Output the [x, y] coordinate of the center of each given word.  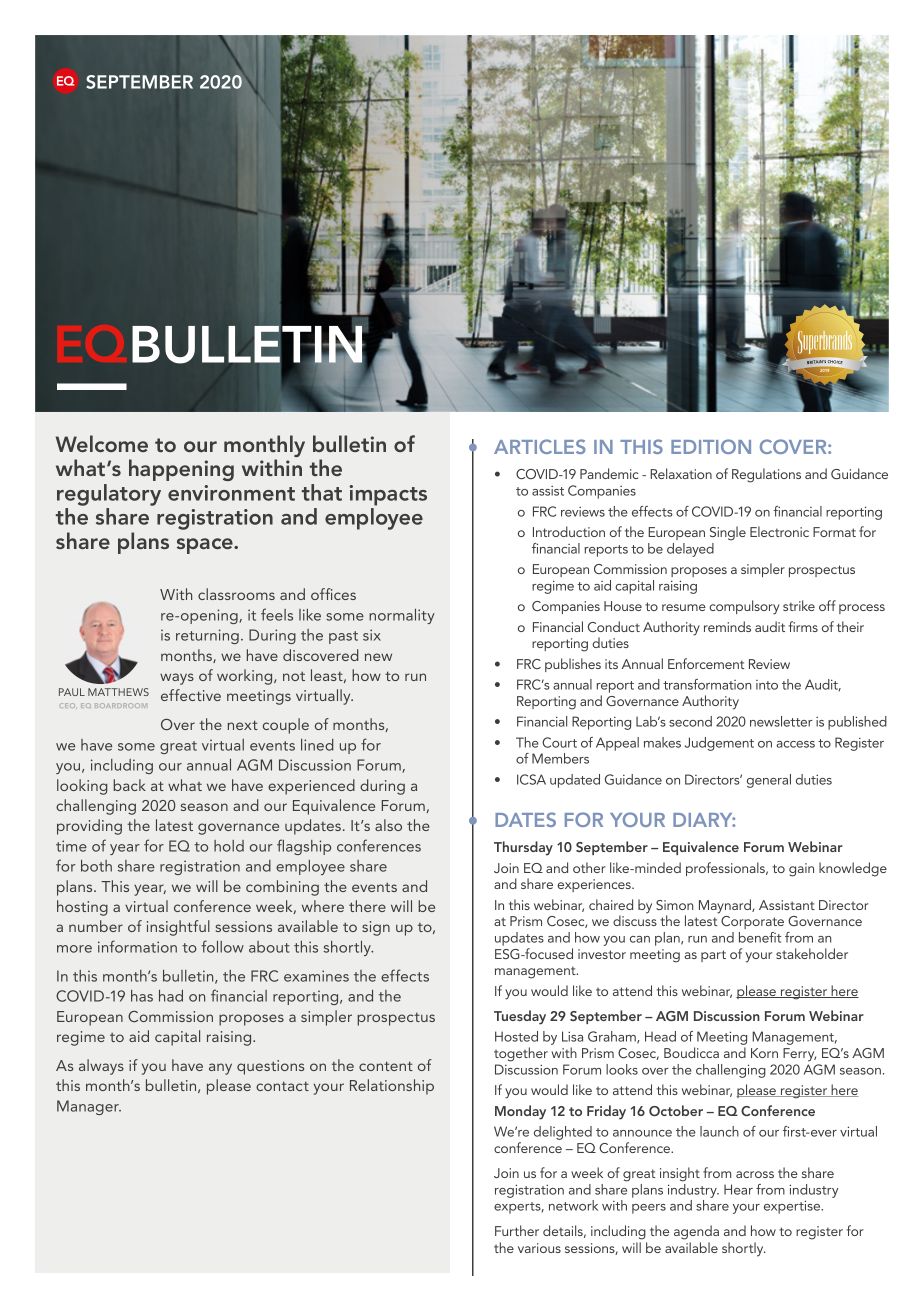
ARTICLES [540, 446]
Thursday [523, 848]
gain [801, 870]
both [96, 866]
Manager [89, 1107]
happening [181, 470]
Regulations [766, 475]
